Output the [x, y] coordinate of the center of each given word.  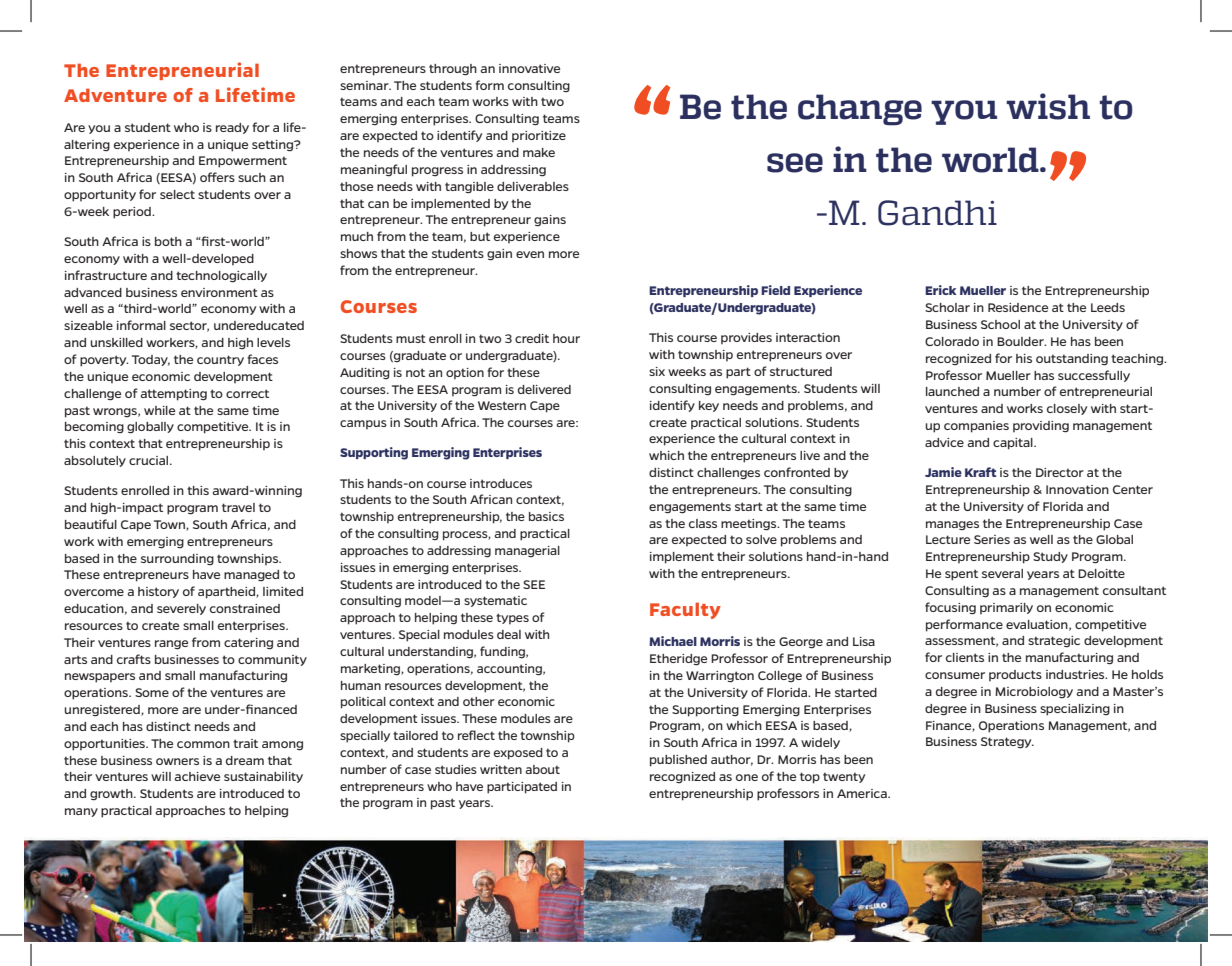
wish [1048, 106]
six [657, 371]
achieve [197, 776]
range [171, 645]
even [530, 254]
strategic [1054, 642]
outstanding [1072, 360]
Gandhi [937, 213]
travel [238, 507]
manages [952, 526]
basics [546, 516]
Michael [673, 641]
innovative [529, 68]
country [220, 360]
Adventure [115, 95]
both [168, 241]
